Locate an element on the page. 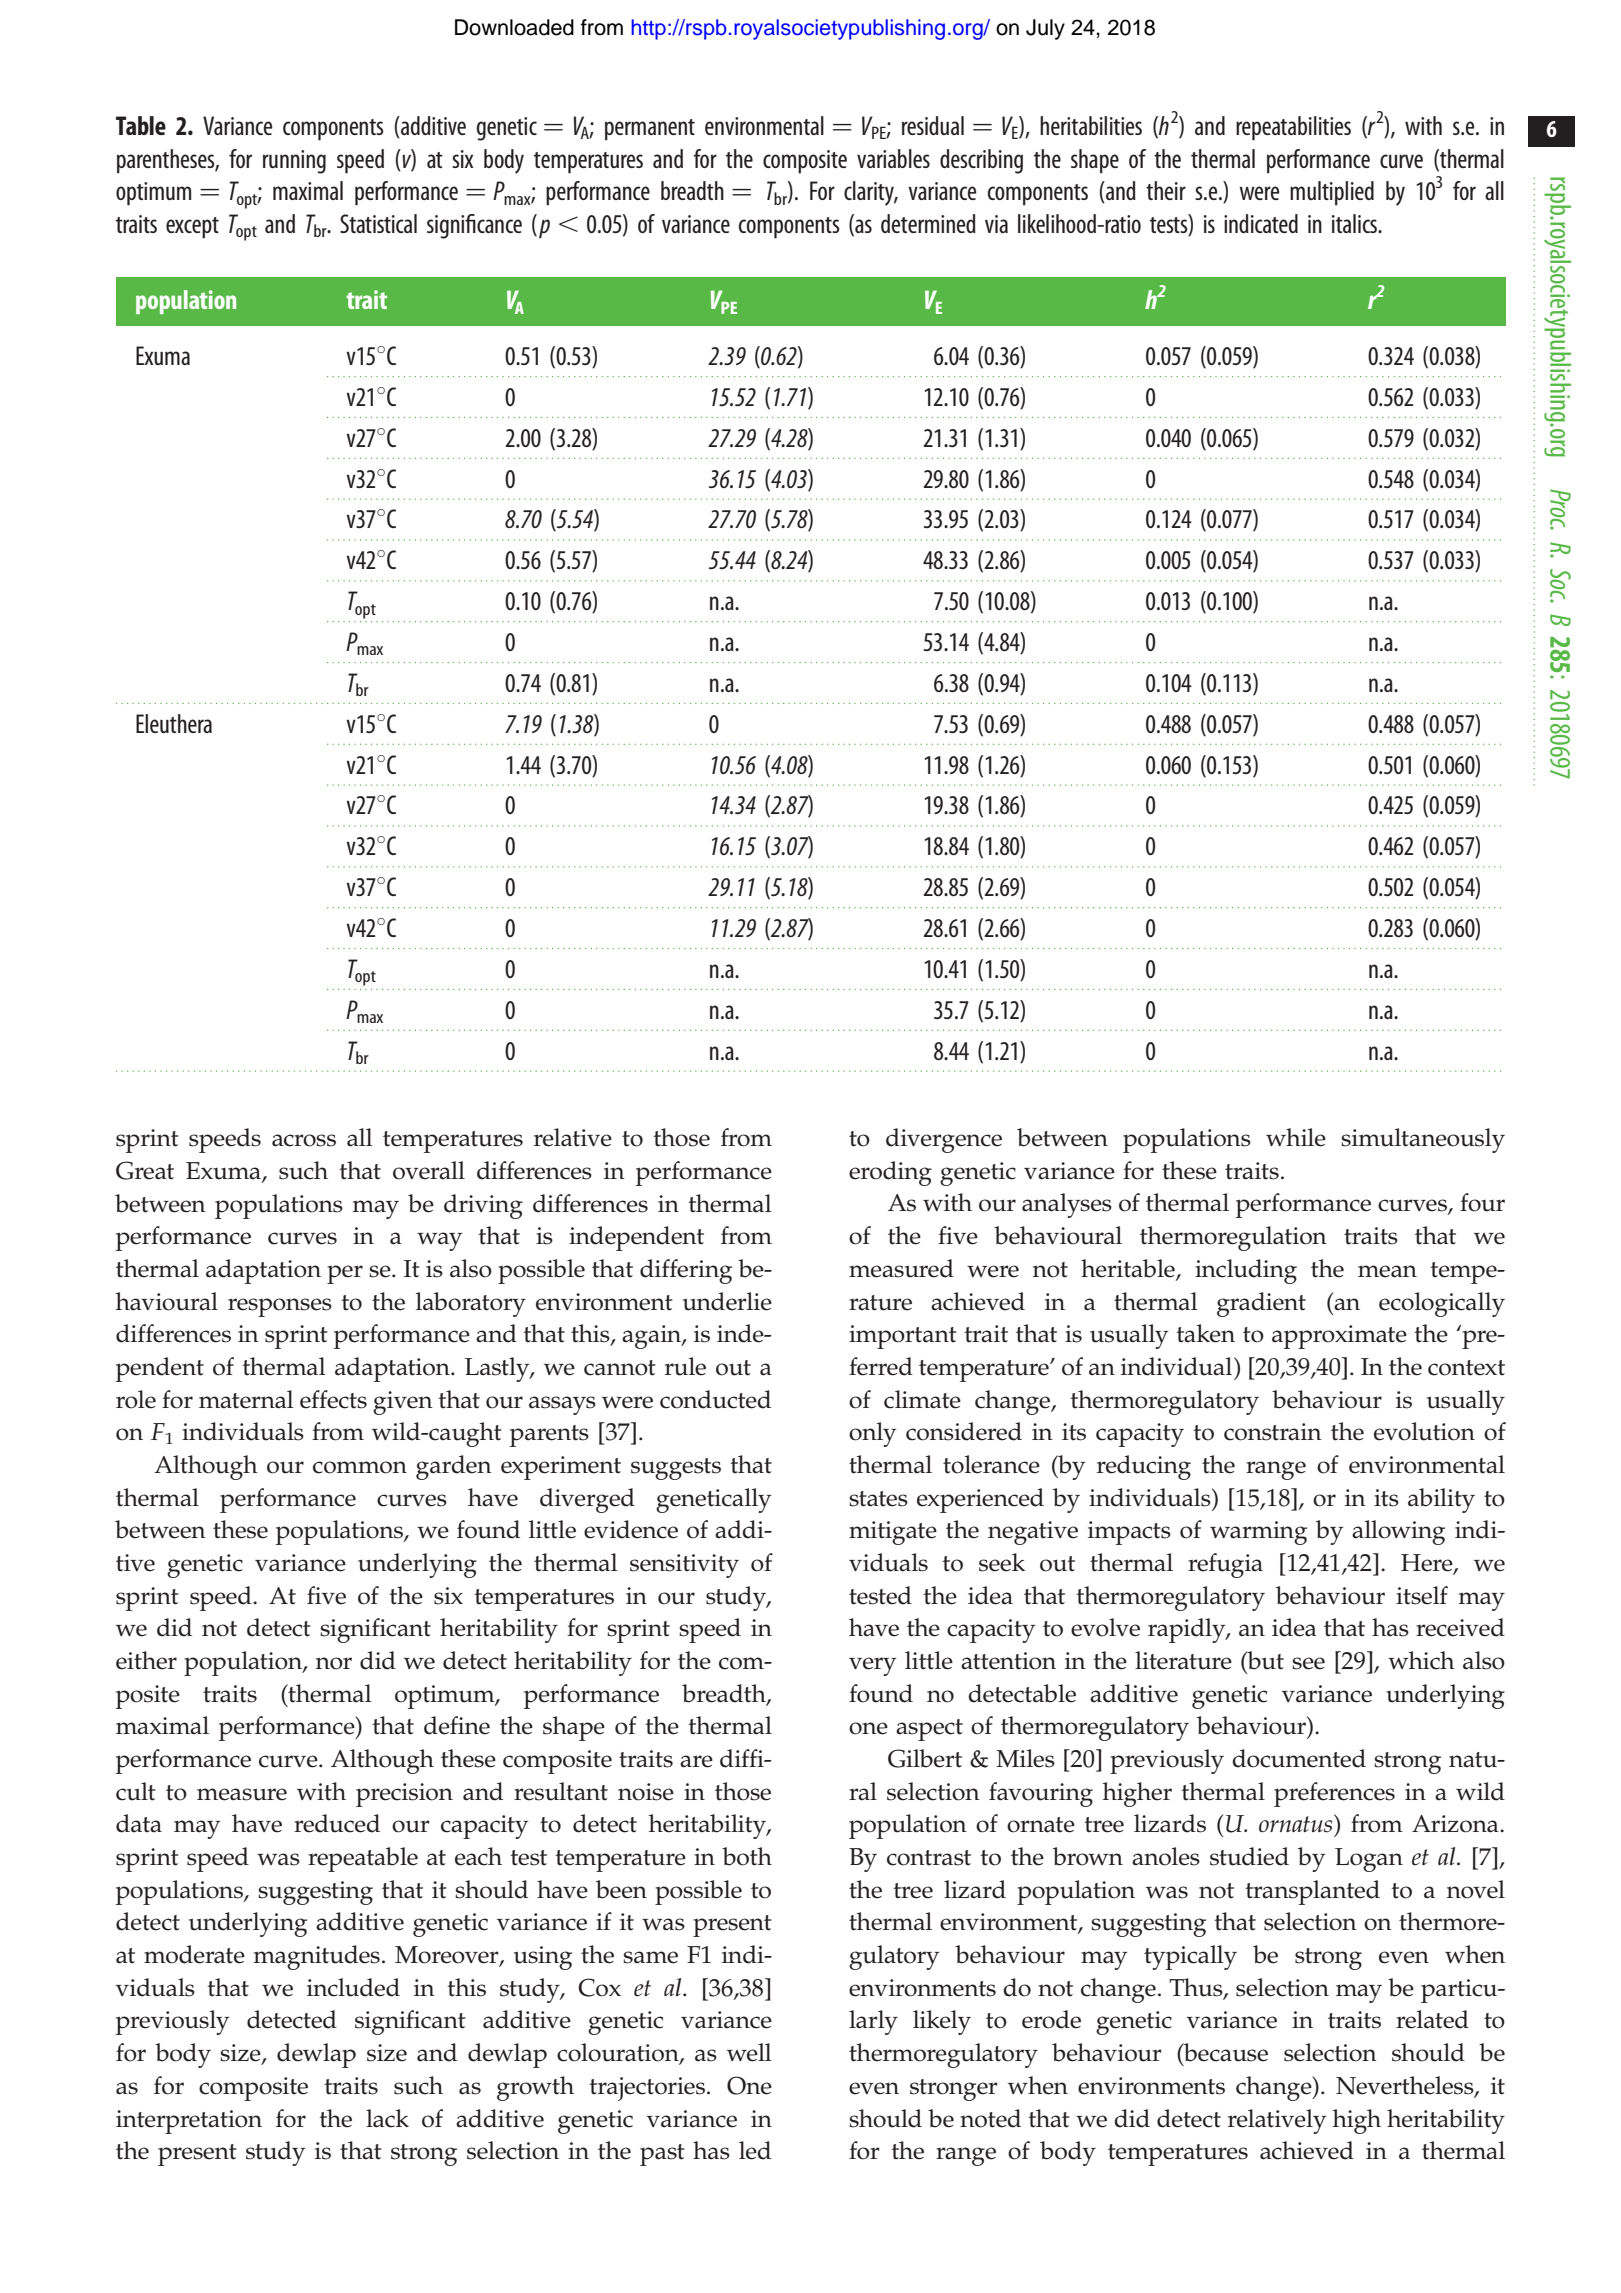 The height and width of the page is (2293, 1621). running is located at coordinates (294, 162).
